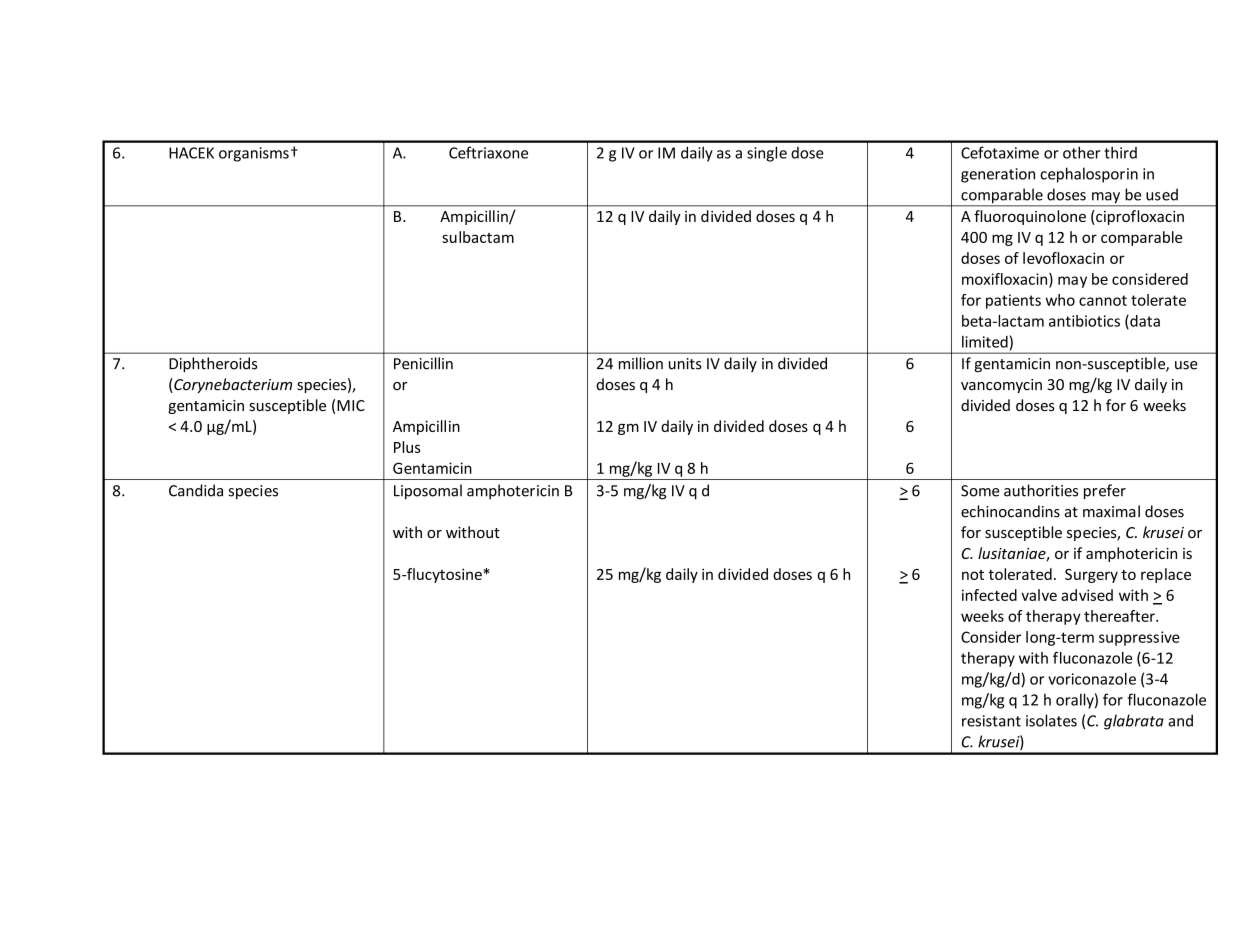 Image resolution: width=1233 pixels, height=952 pixels. Describe the element at coordinates (423, 363) in the screenshot. I see `Penicillin` at that location.
